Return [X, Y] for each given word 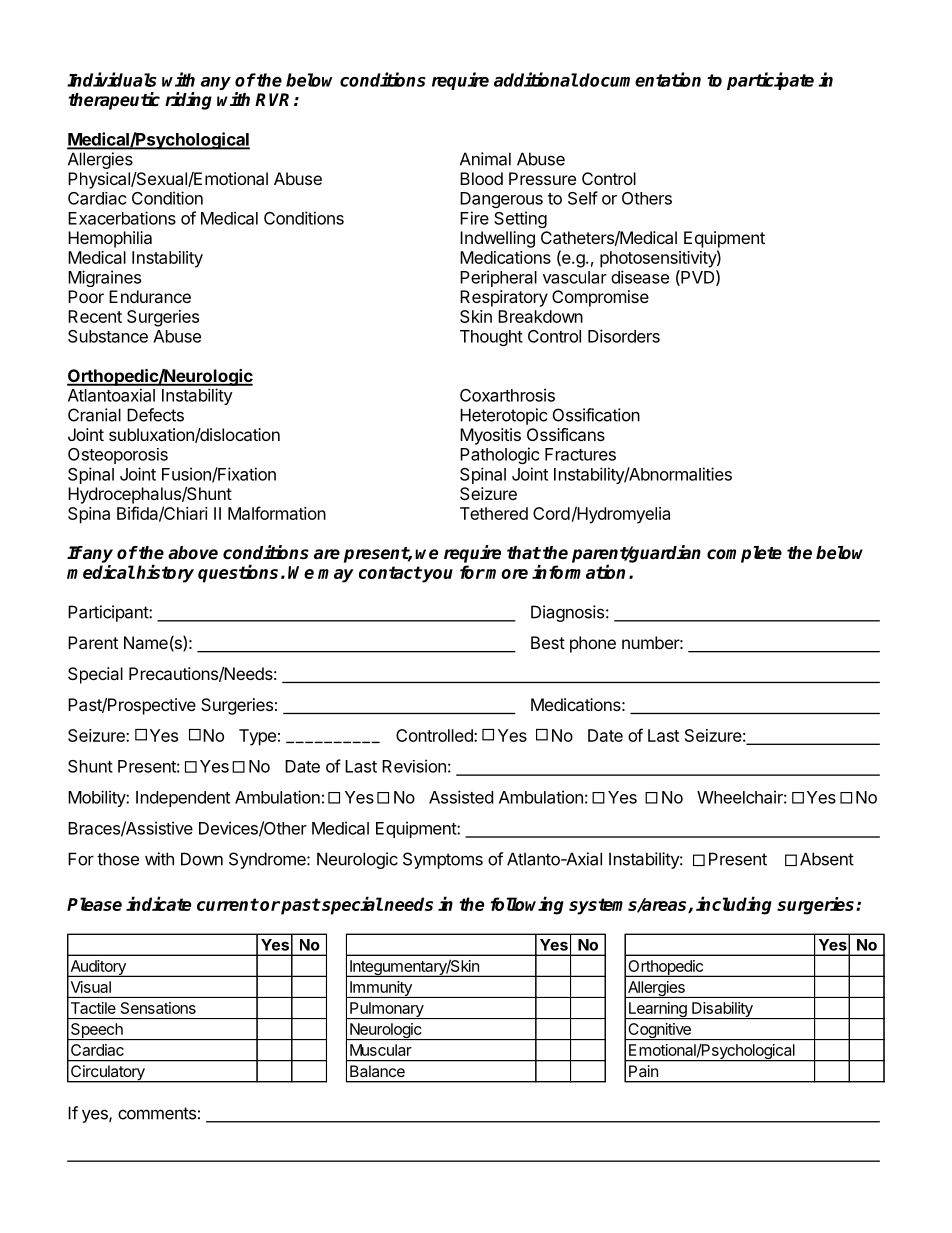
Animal [485, 159]
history [165, 573]
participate [770, 81]
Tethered [494, 513]
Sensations [158, 1008]
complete [744, 554]
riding [188, 101]
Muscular [381, 1050]
